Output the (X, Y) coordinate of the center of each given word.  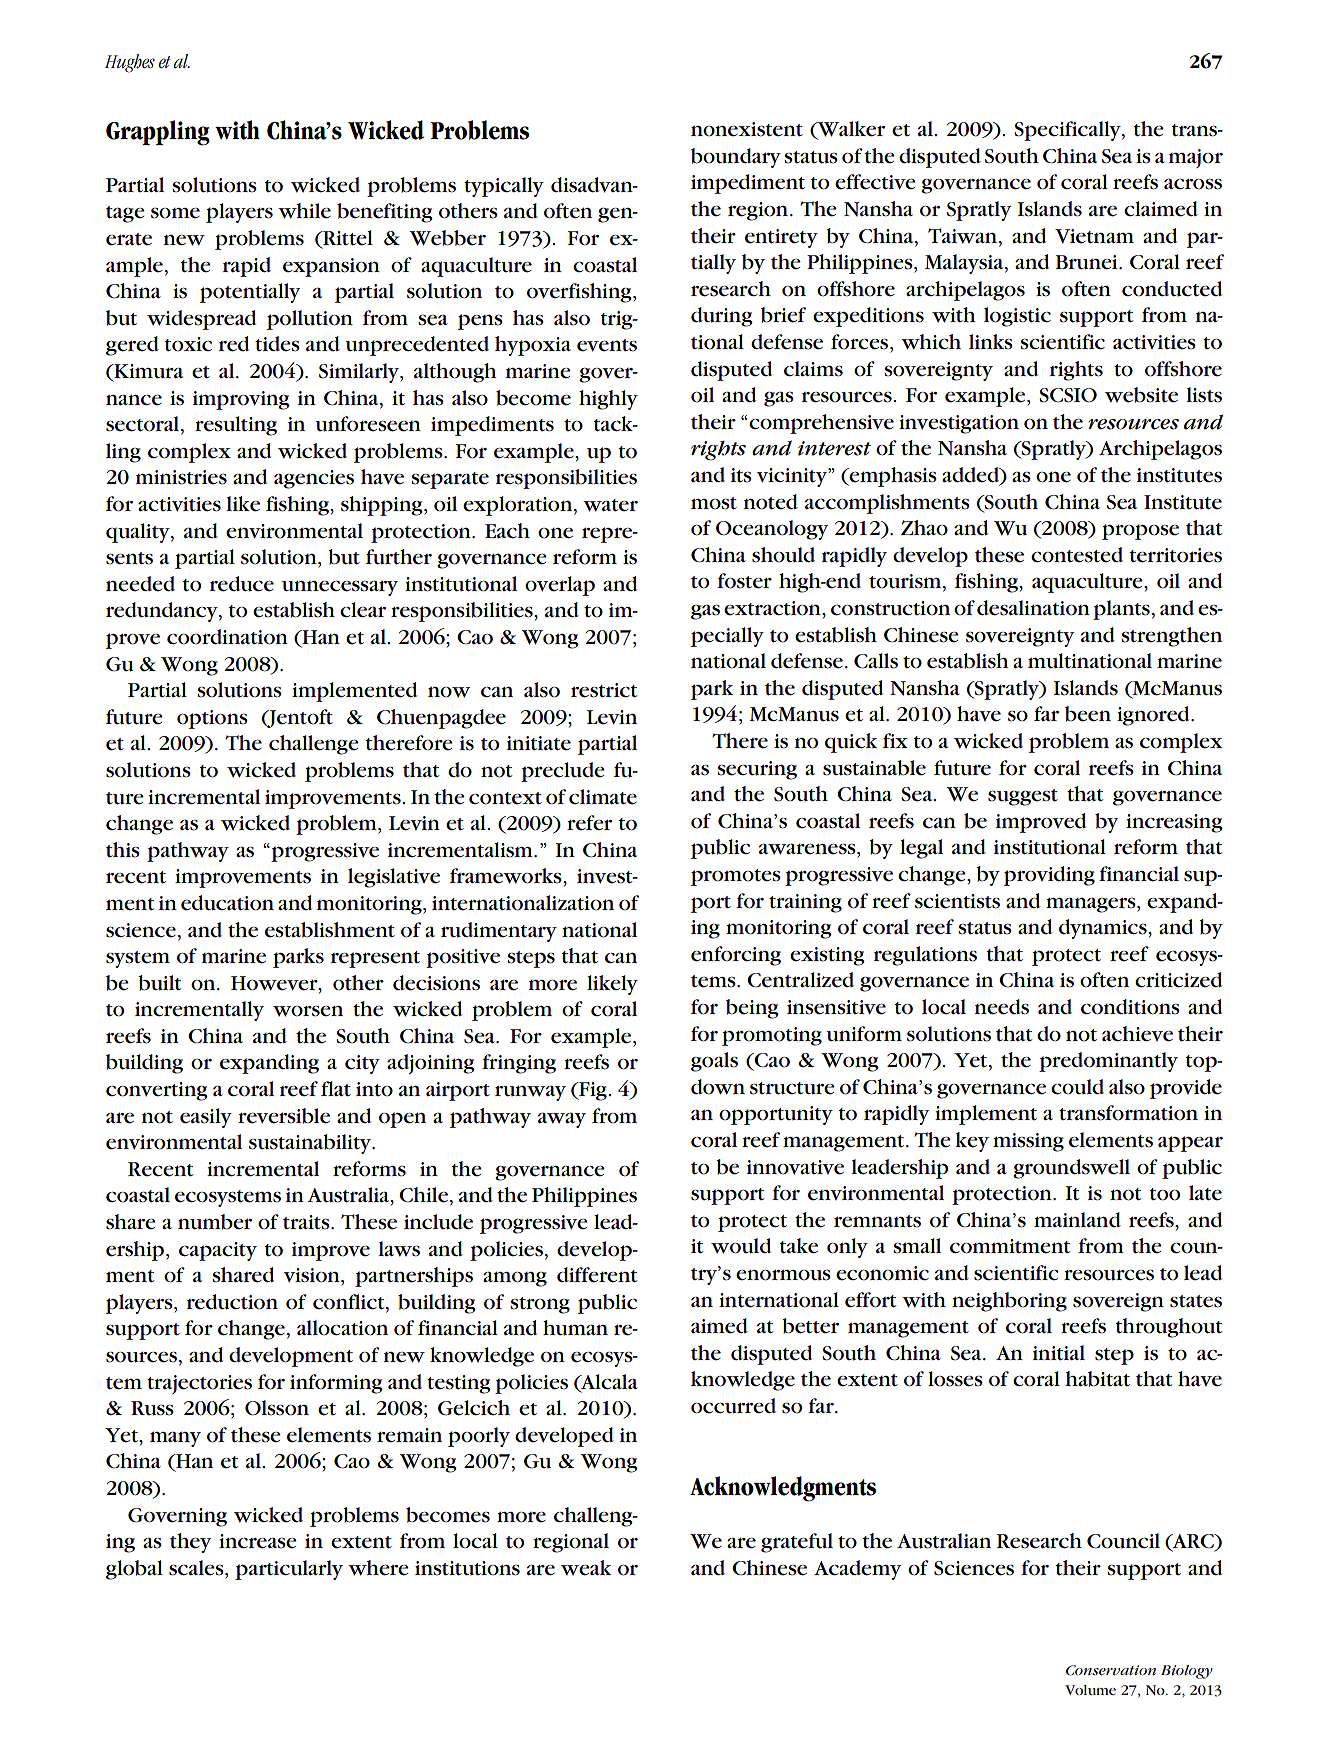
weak (586, 1568)
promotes (736, 877)
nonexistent (747, 129)
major (1195, 158)
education (227, 903)
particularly (289, 1570)
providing (1049, 876)
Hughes (130, 63)
